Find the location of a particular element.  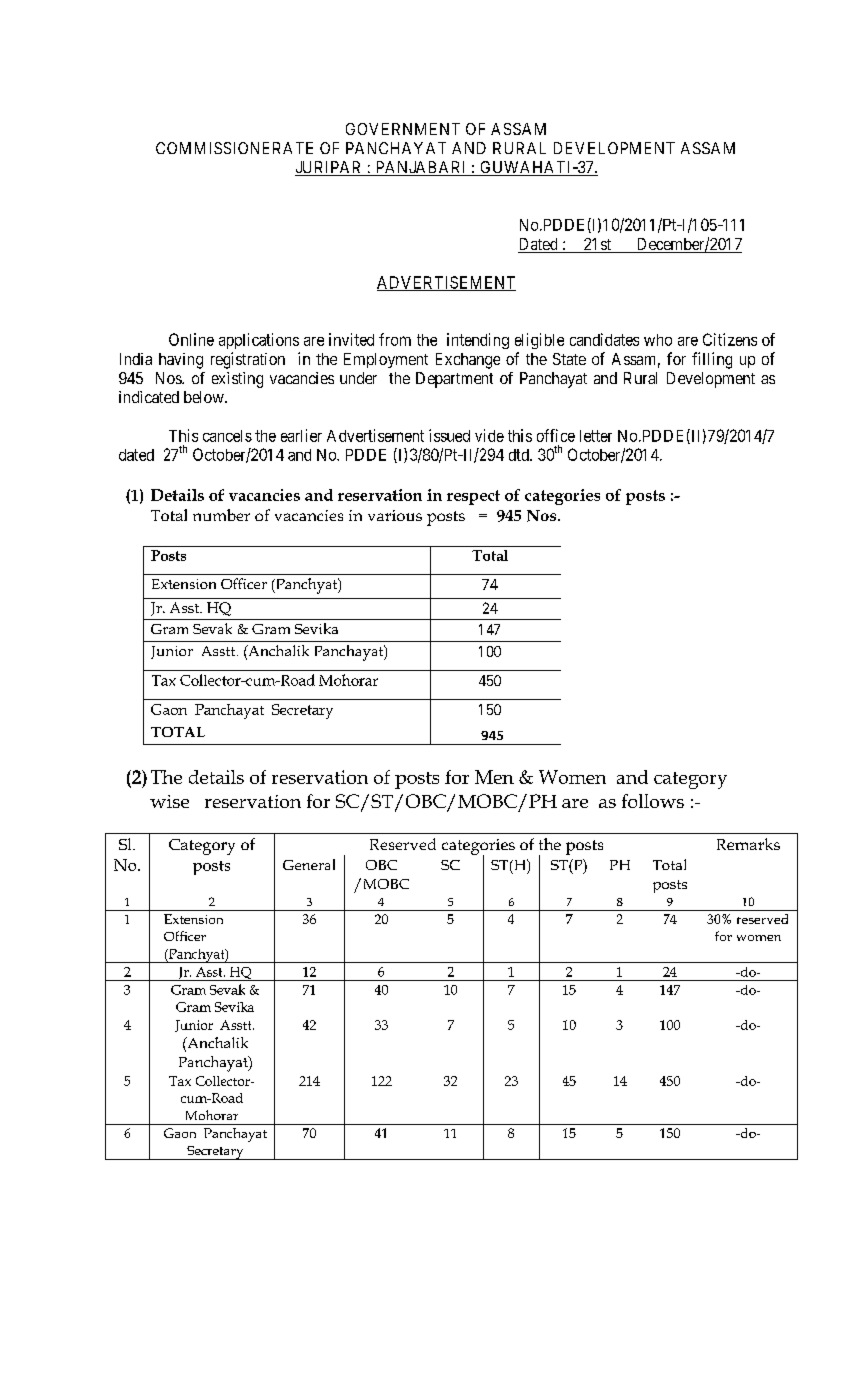

letter is located at coordinates (596, 436).
